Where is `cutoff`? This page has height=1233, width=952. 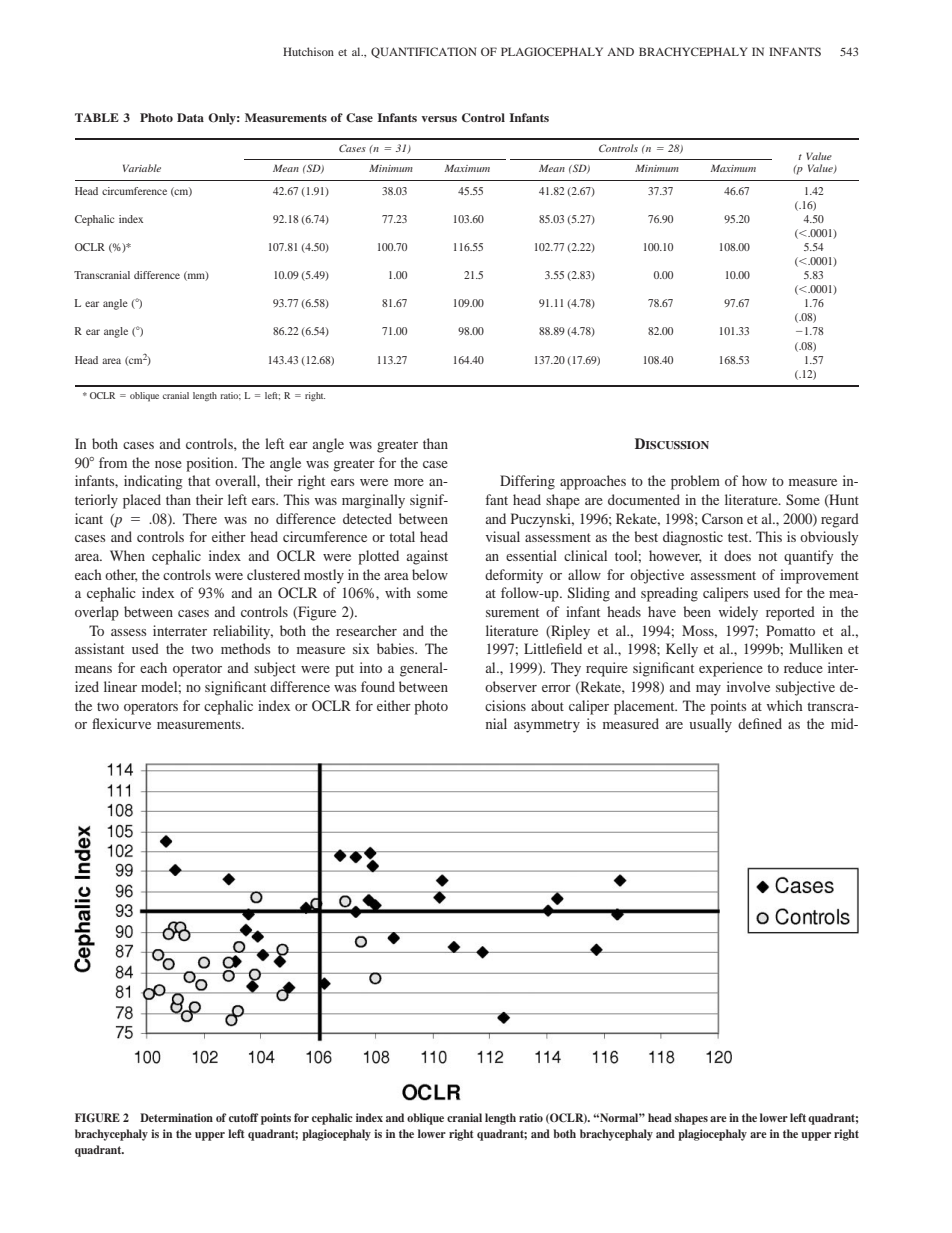
cutoff is located at coordinates (244, 1117).
